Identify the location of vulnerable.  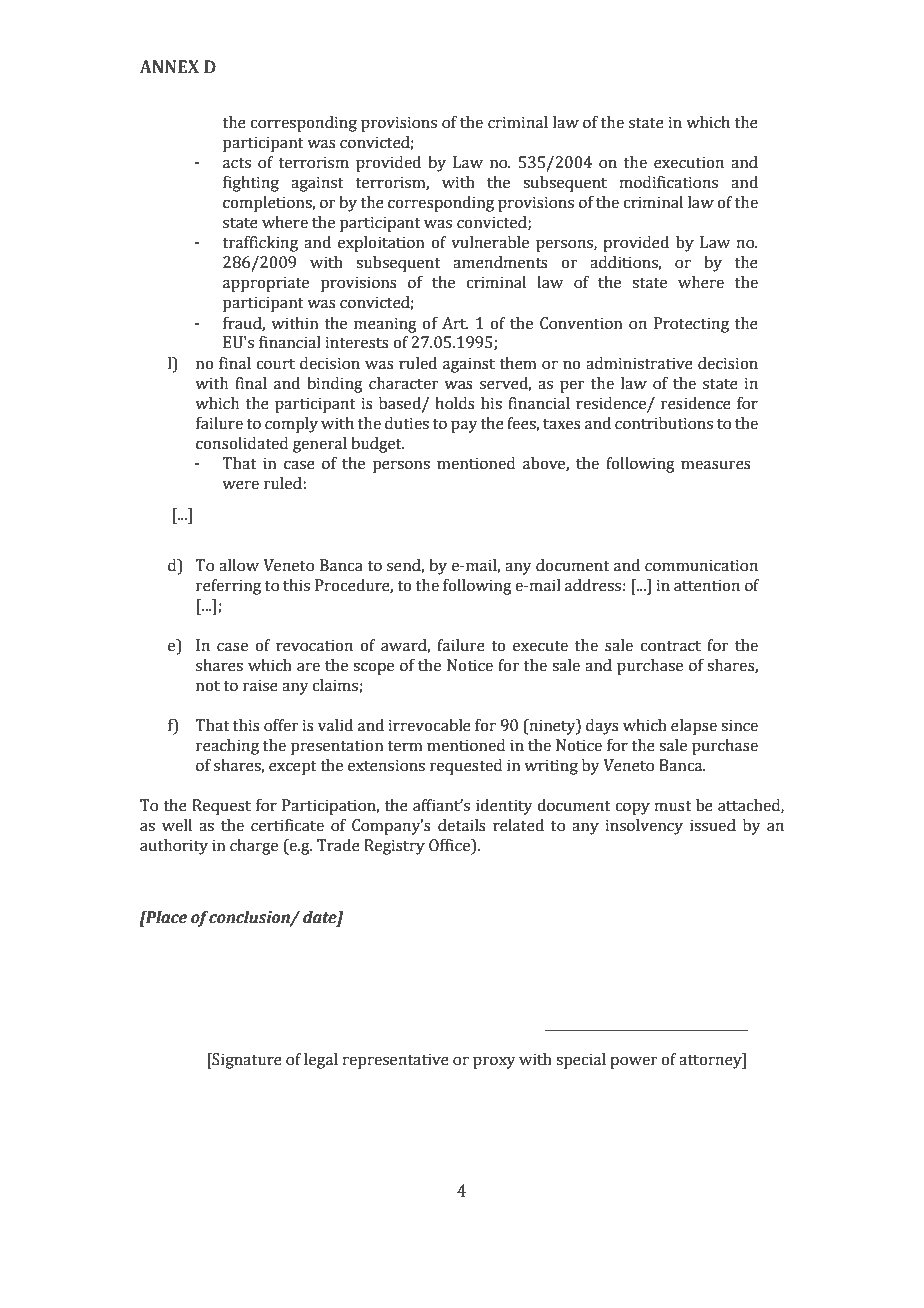
(490, 242).
